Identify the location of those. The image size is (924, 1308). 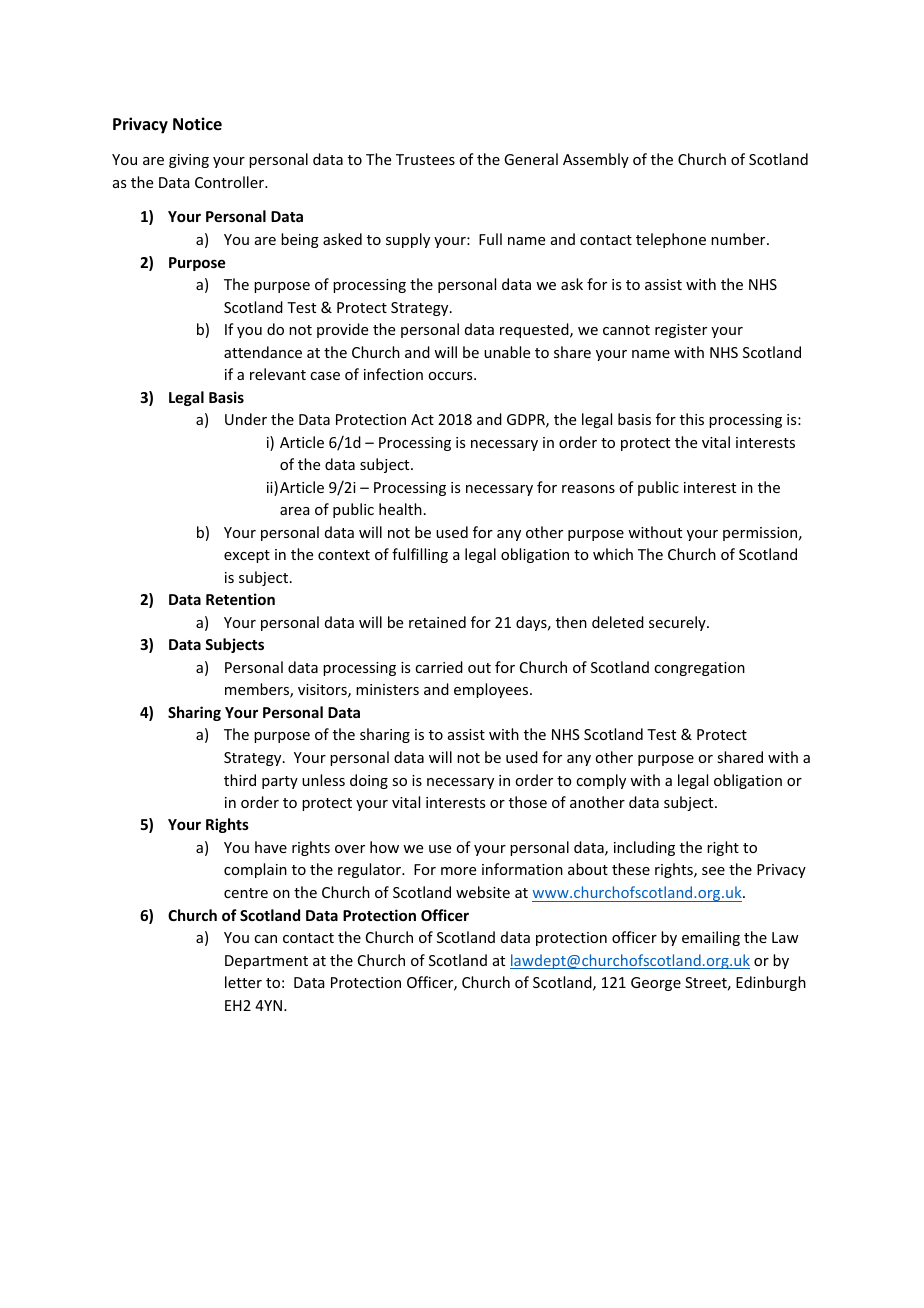
(528, 802).
